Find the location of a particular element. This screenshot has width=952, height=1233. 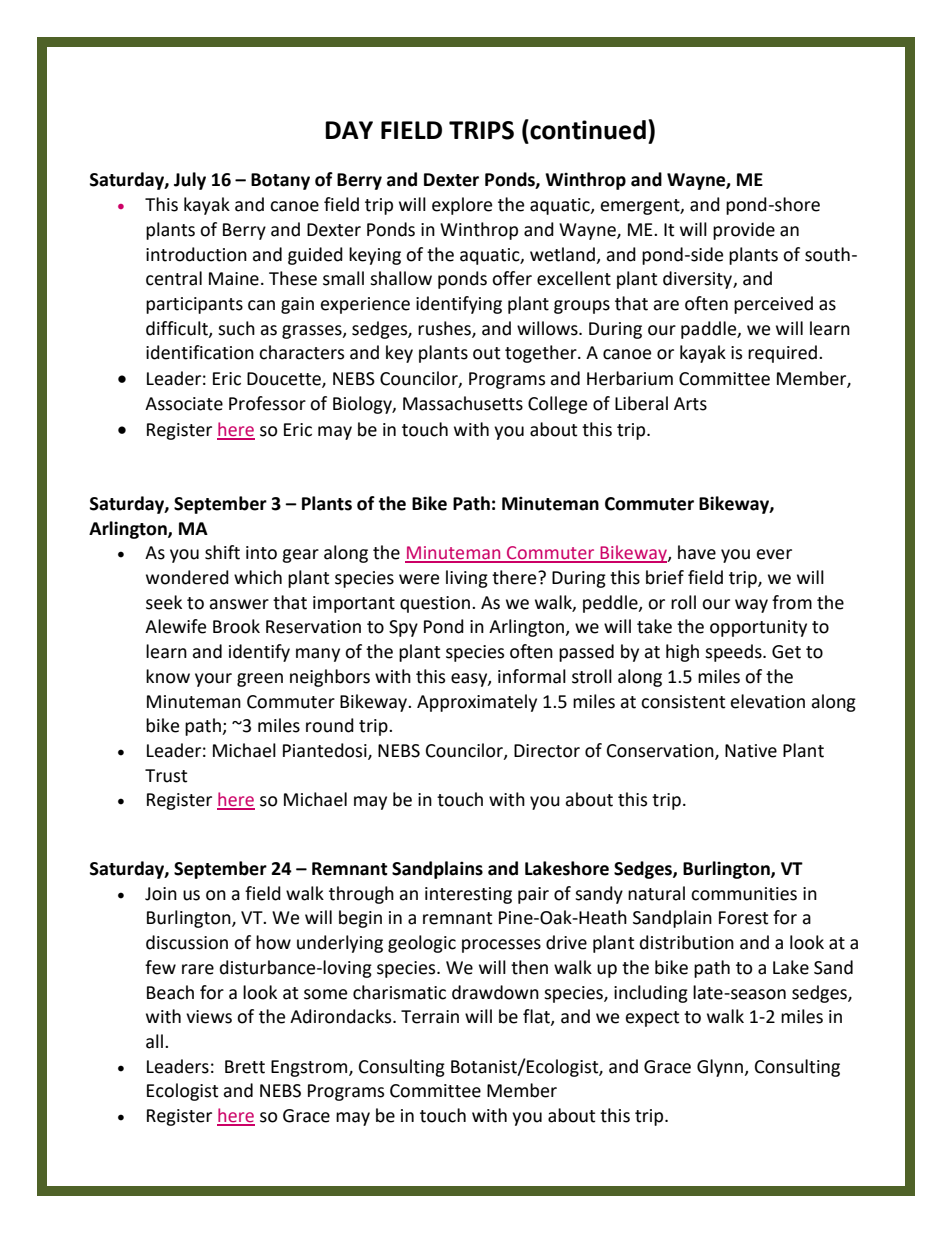

Brett is located at coordinates (245, 1067).
